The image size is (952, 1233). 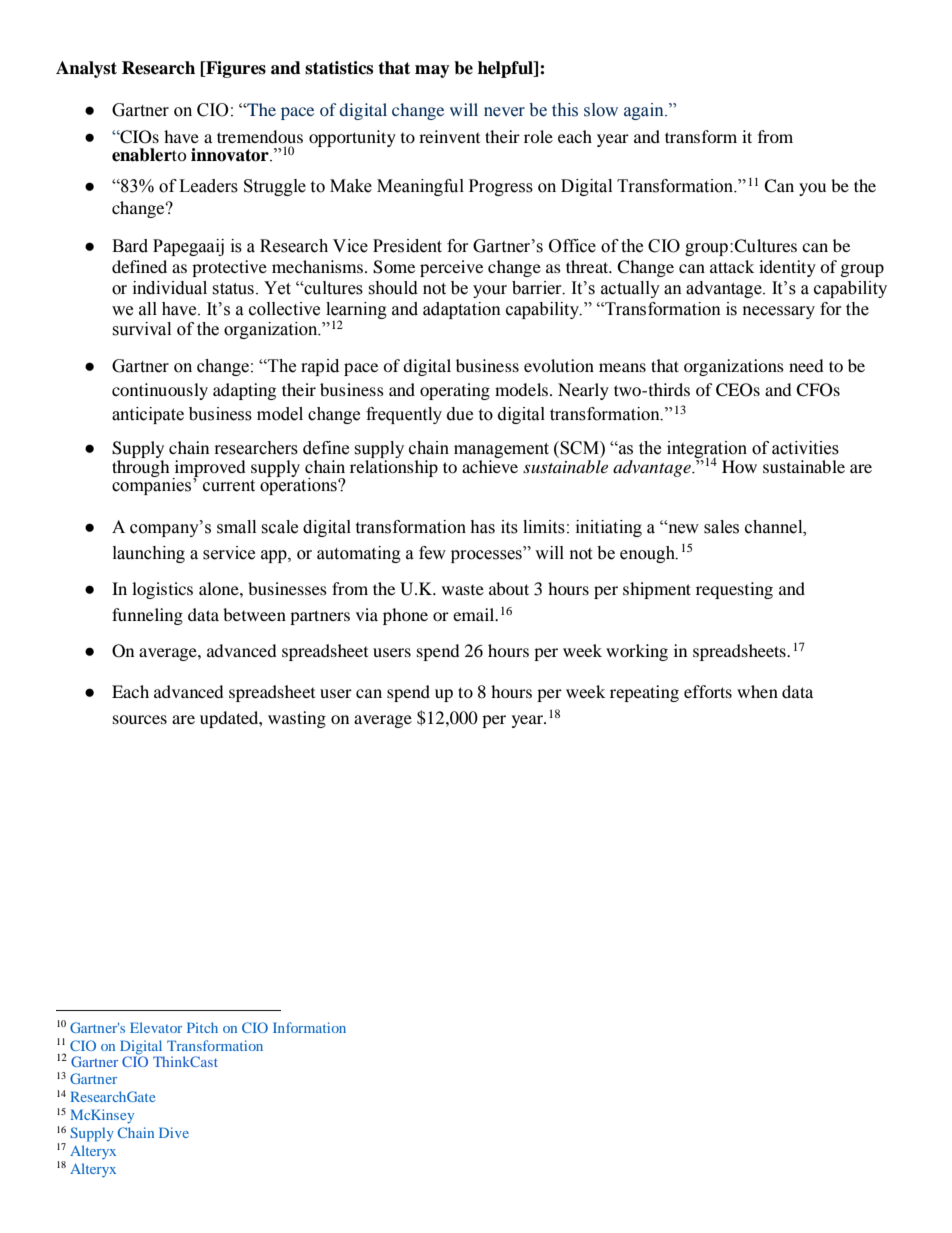 I want to click on efforts, so click(x=708, y=691).
